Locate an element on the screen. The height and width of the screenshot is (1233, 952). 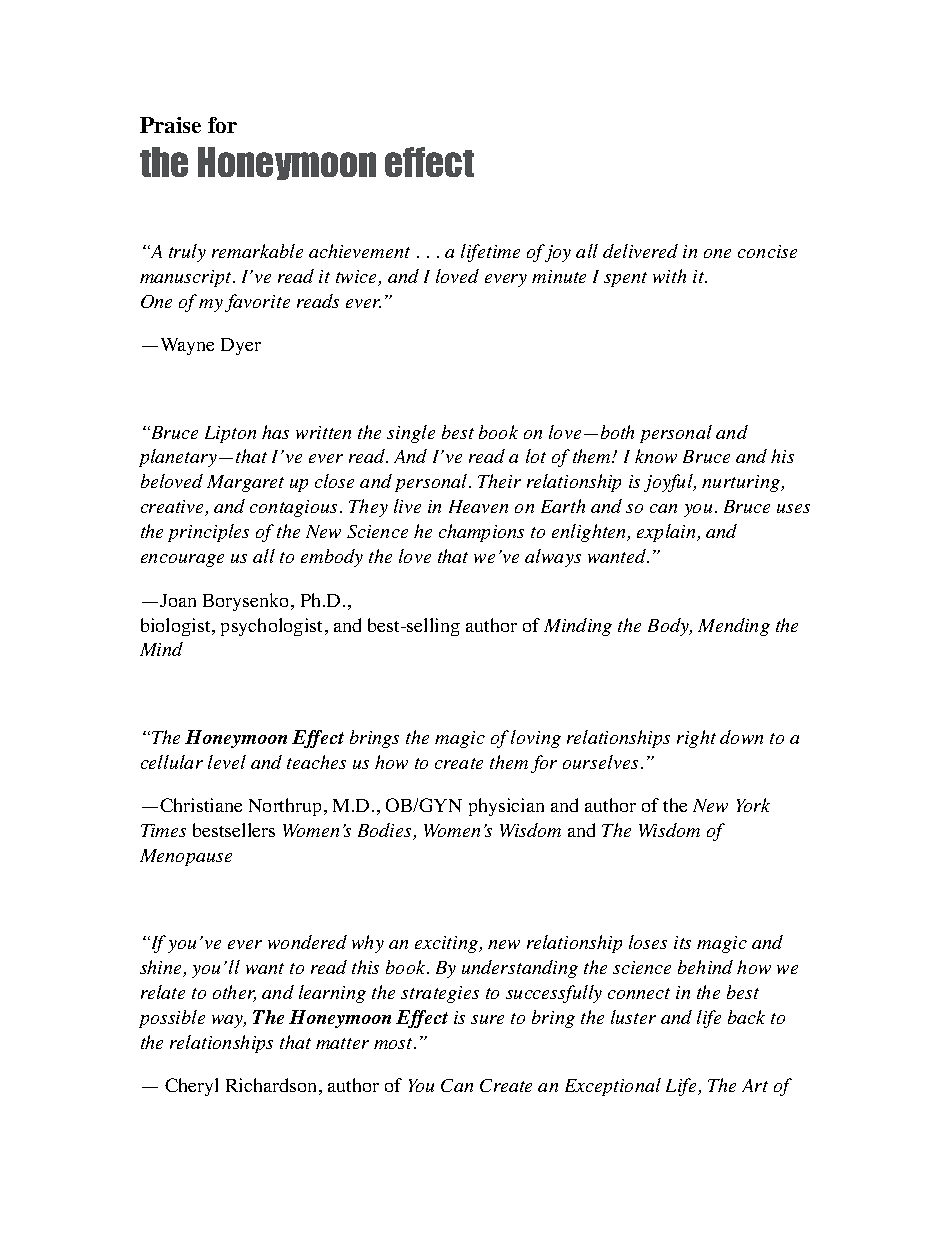
level is located at coordinates (227, 762).
